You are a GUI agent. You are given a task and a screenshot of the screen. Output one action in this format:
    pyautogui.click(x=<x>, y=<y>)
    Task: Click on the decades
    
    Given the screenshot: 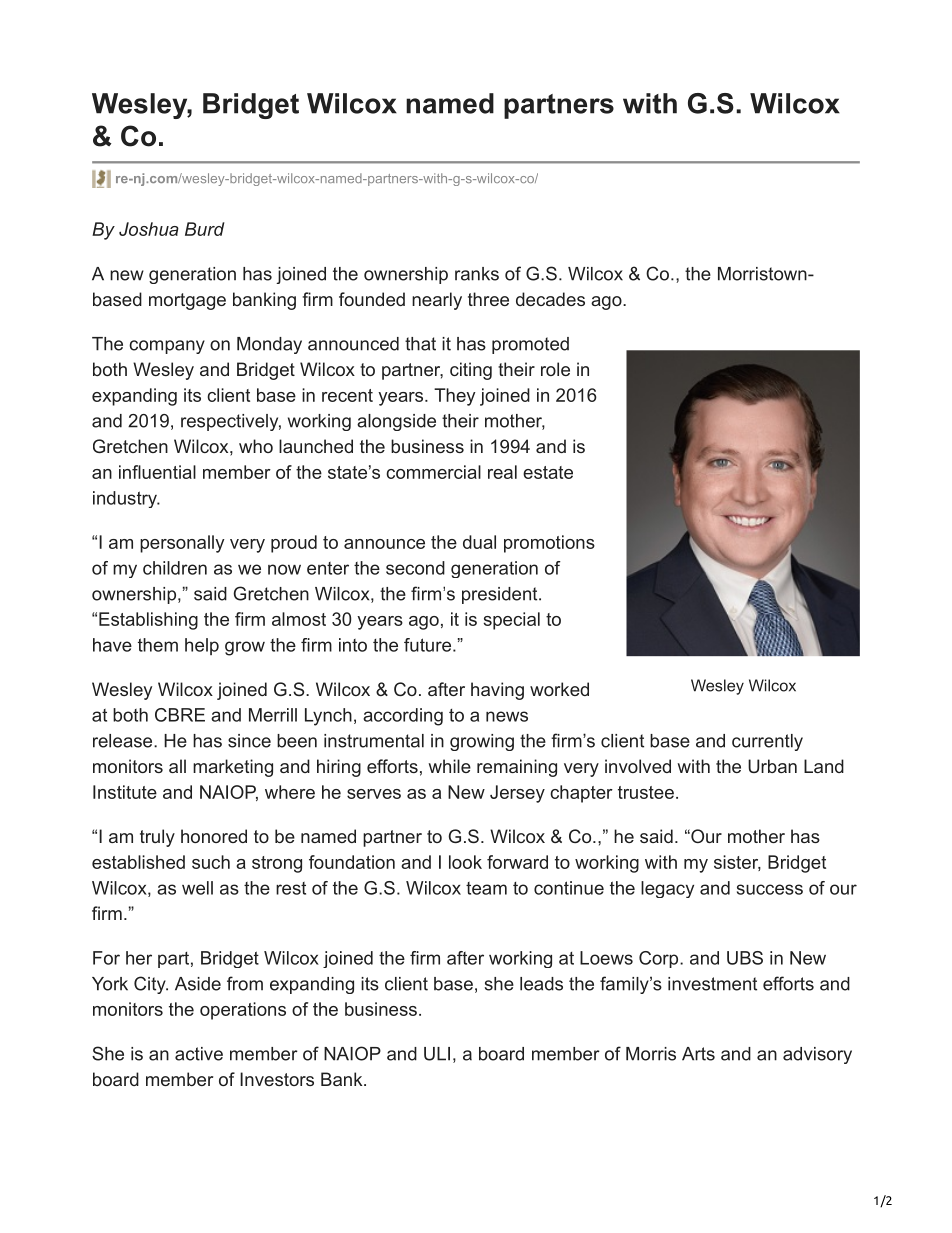 What is the action you would take?
    pyautogui.click(x=550, y=299)
